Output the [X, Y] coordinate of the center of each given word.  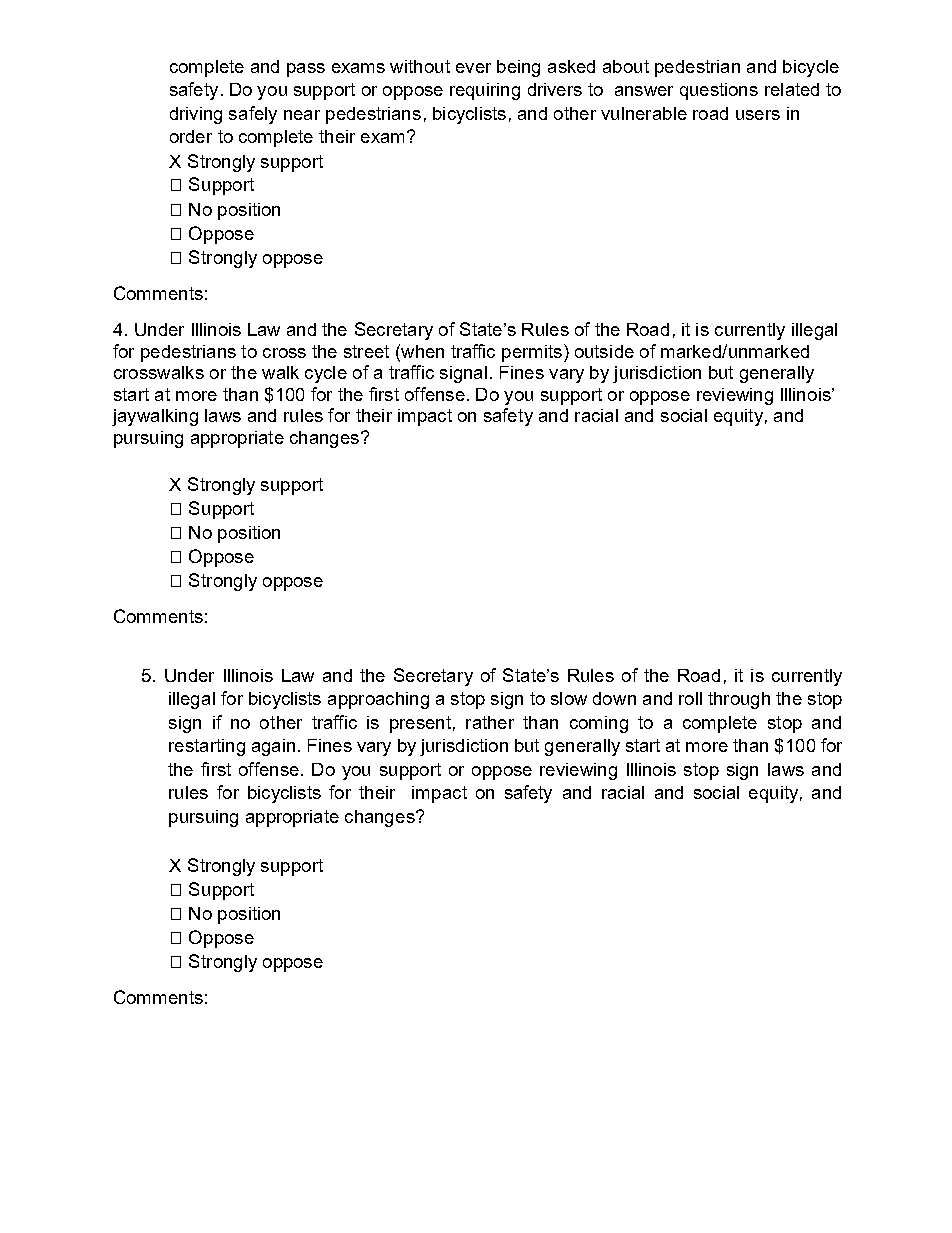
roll [690, 698]
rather [490, 722]
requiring [485, 91]
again [273, 747]
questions [719, 91]
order [191, 136]
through [739, 700]
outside [604, 351]
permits [533, 353]
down [614, 698]
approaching [378, 700]
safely [253, 115]
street [366, 351]
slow [569, 698]
